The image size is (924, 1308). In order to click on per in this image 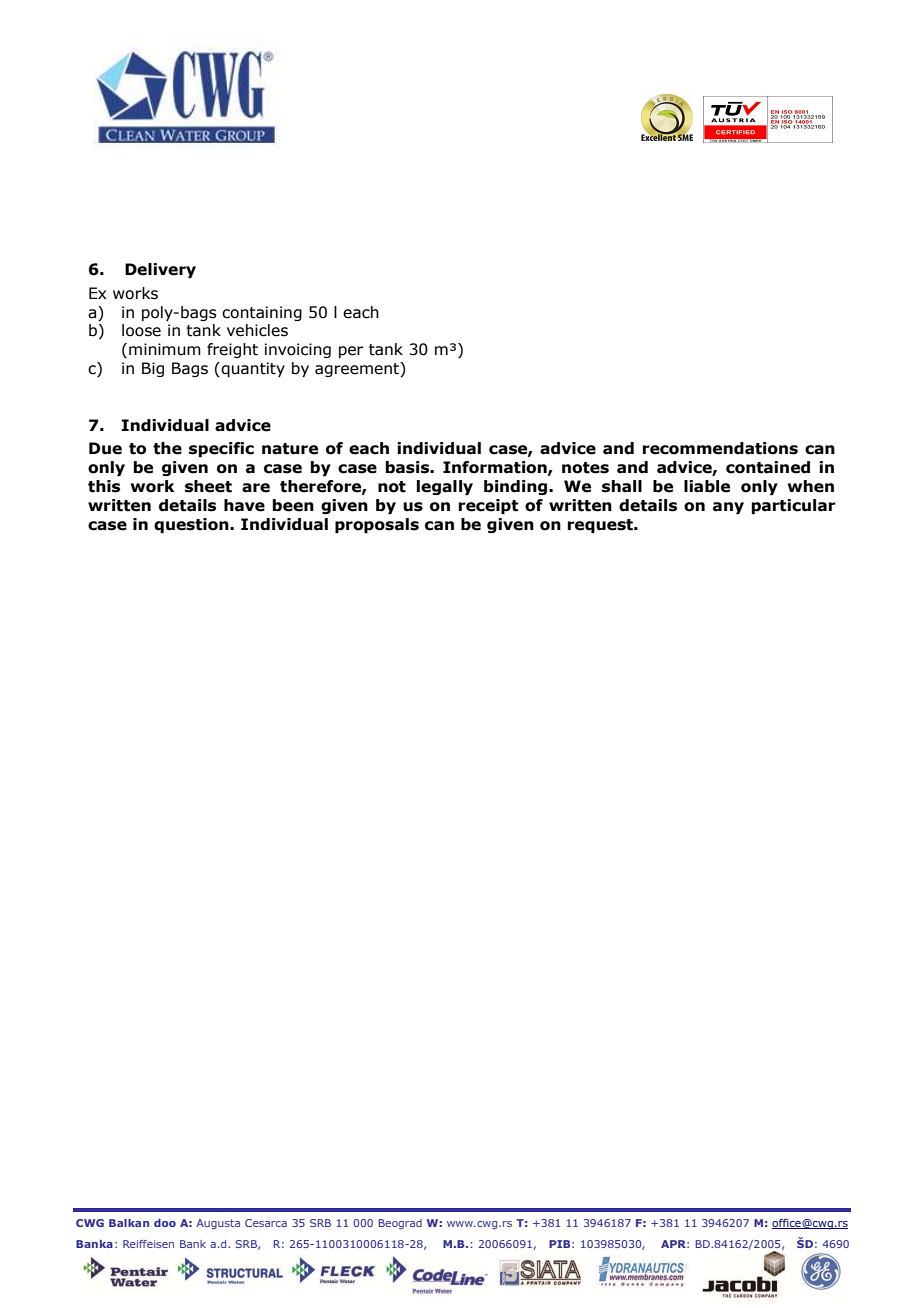, I will do `click(351, 352)`.
